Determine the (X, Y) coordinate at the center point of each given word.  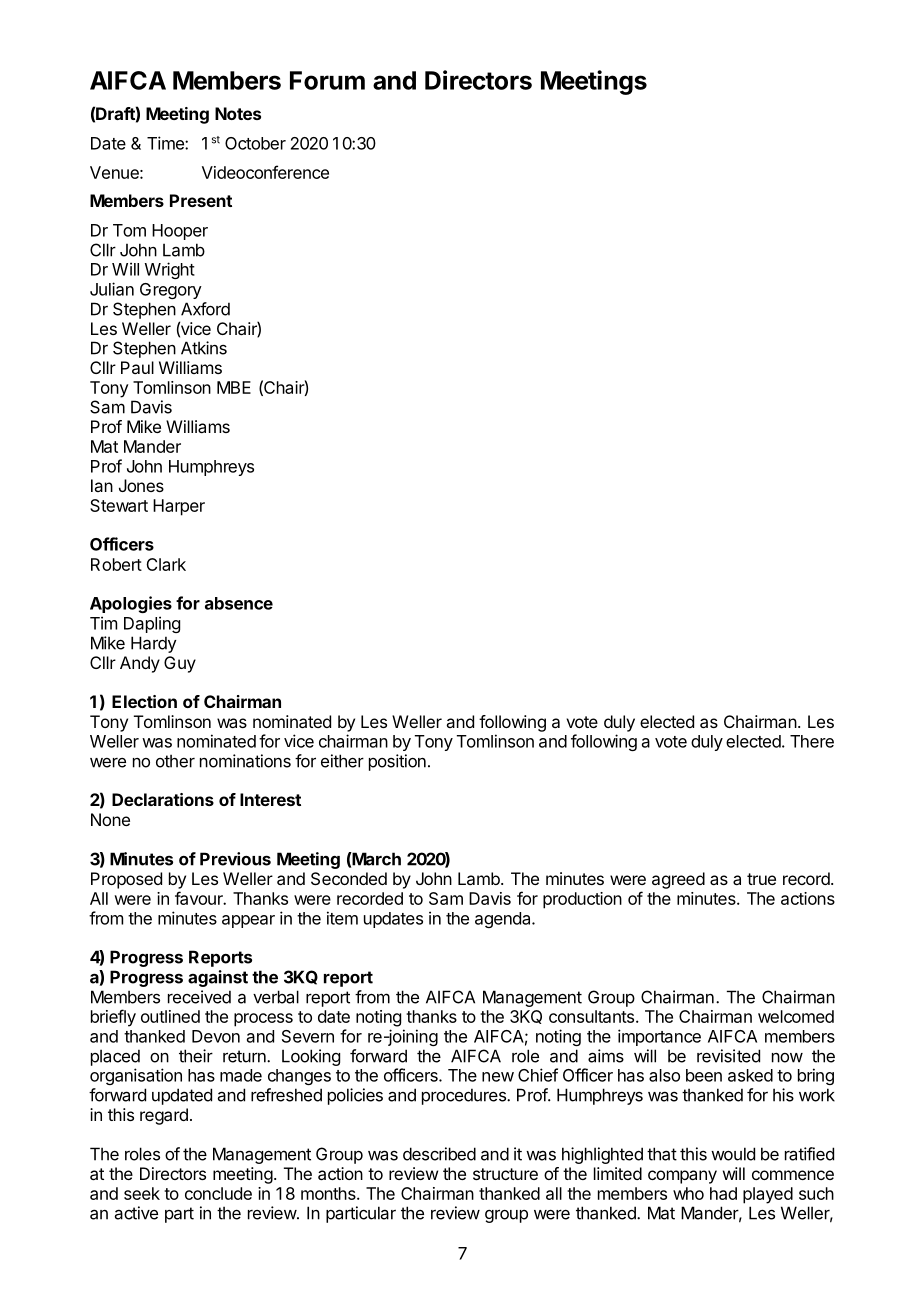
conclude (218, 1193)
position (397, 762)
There (812, 741)
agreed (678, 880)
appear (248, 921)
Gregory (171, 291)
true (761, 879)
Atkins (204, 348)
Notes (238, 113)
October (255, 143)
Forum (327, 80)
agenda (504, 920)
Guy (180, 664)
